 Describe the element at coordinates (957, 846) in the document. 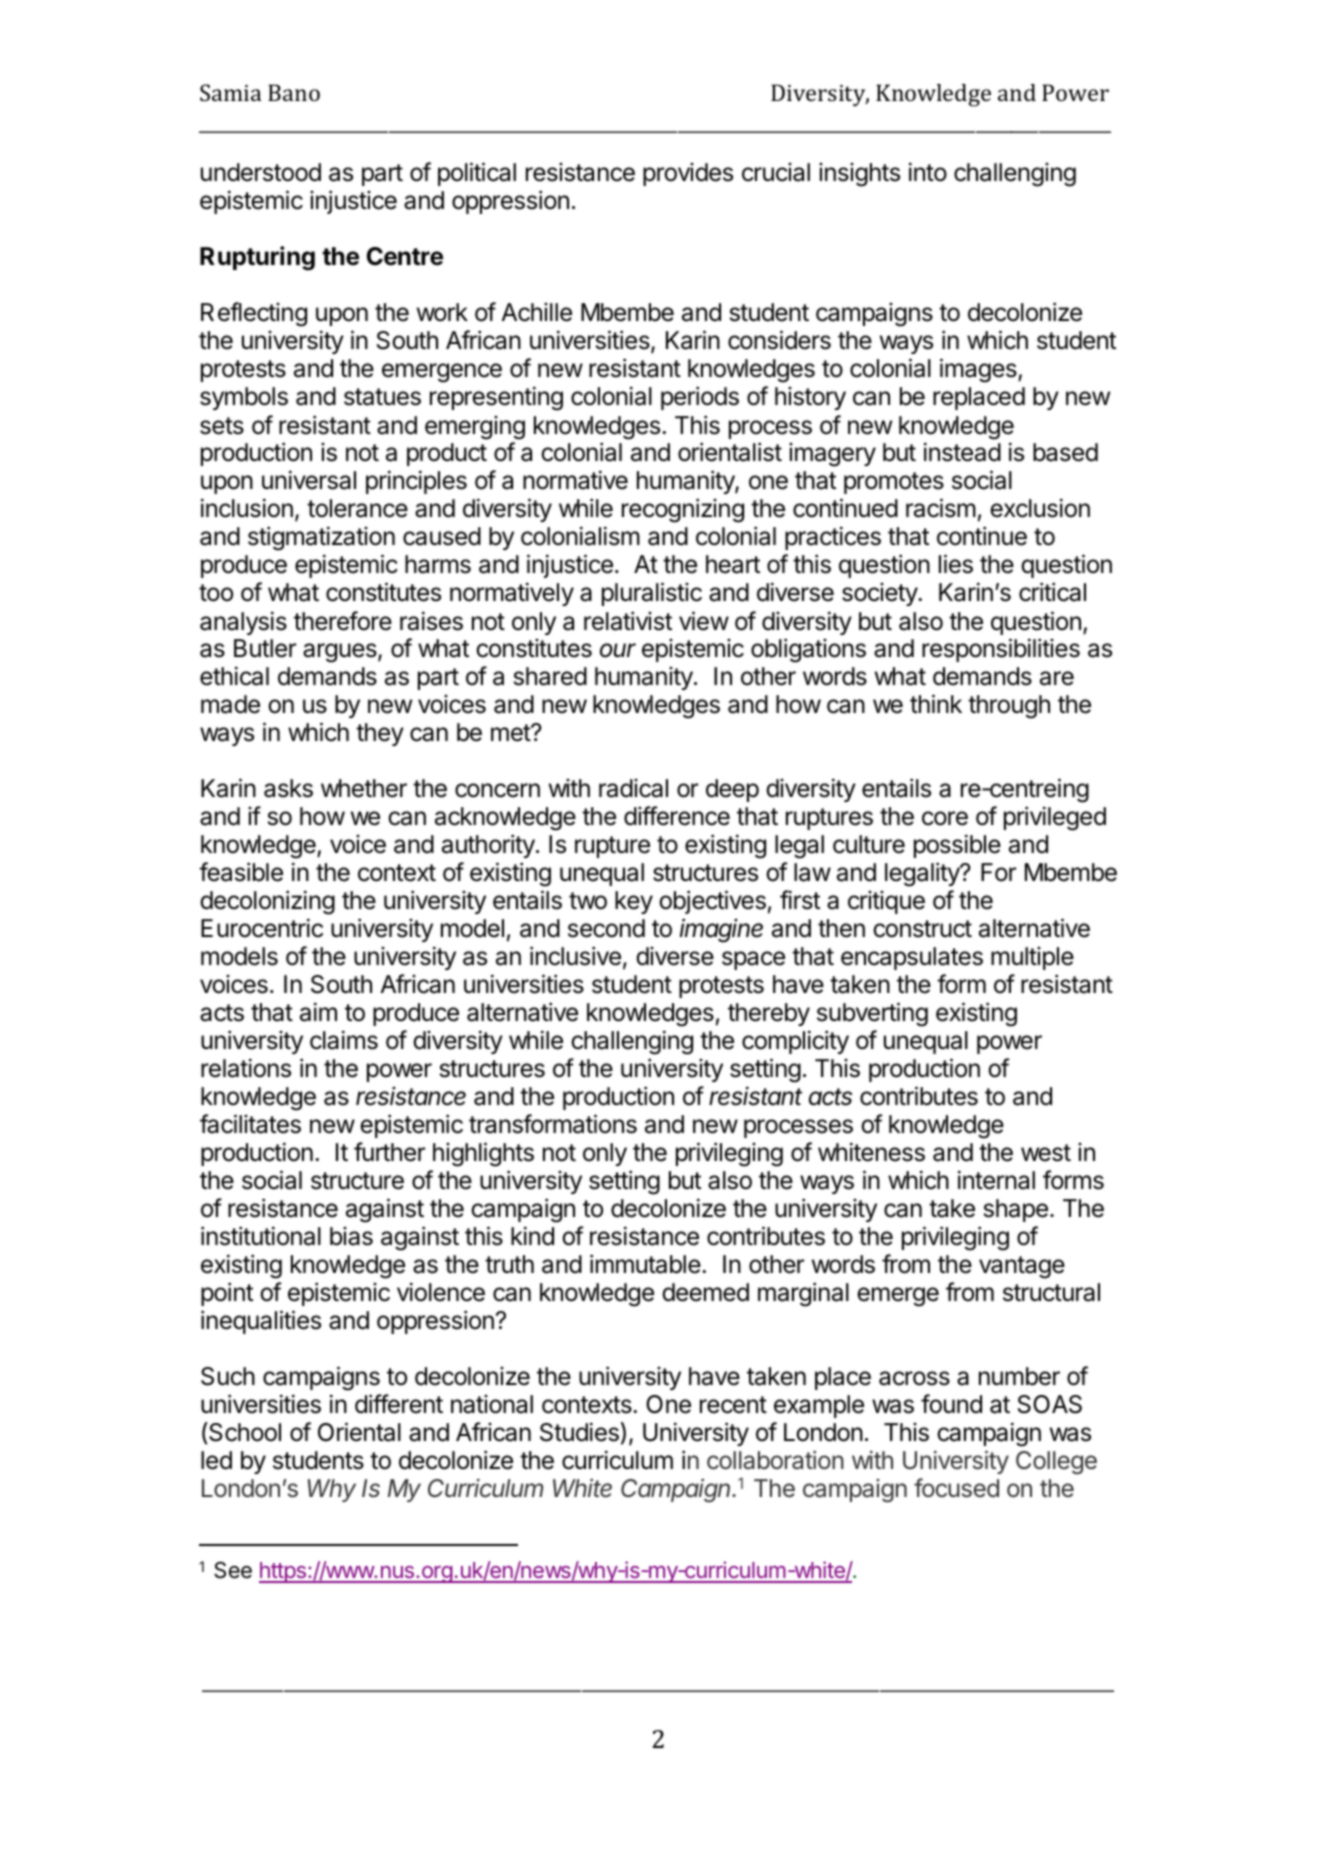

I see `possible` at that location.
